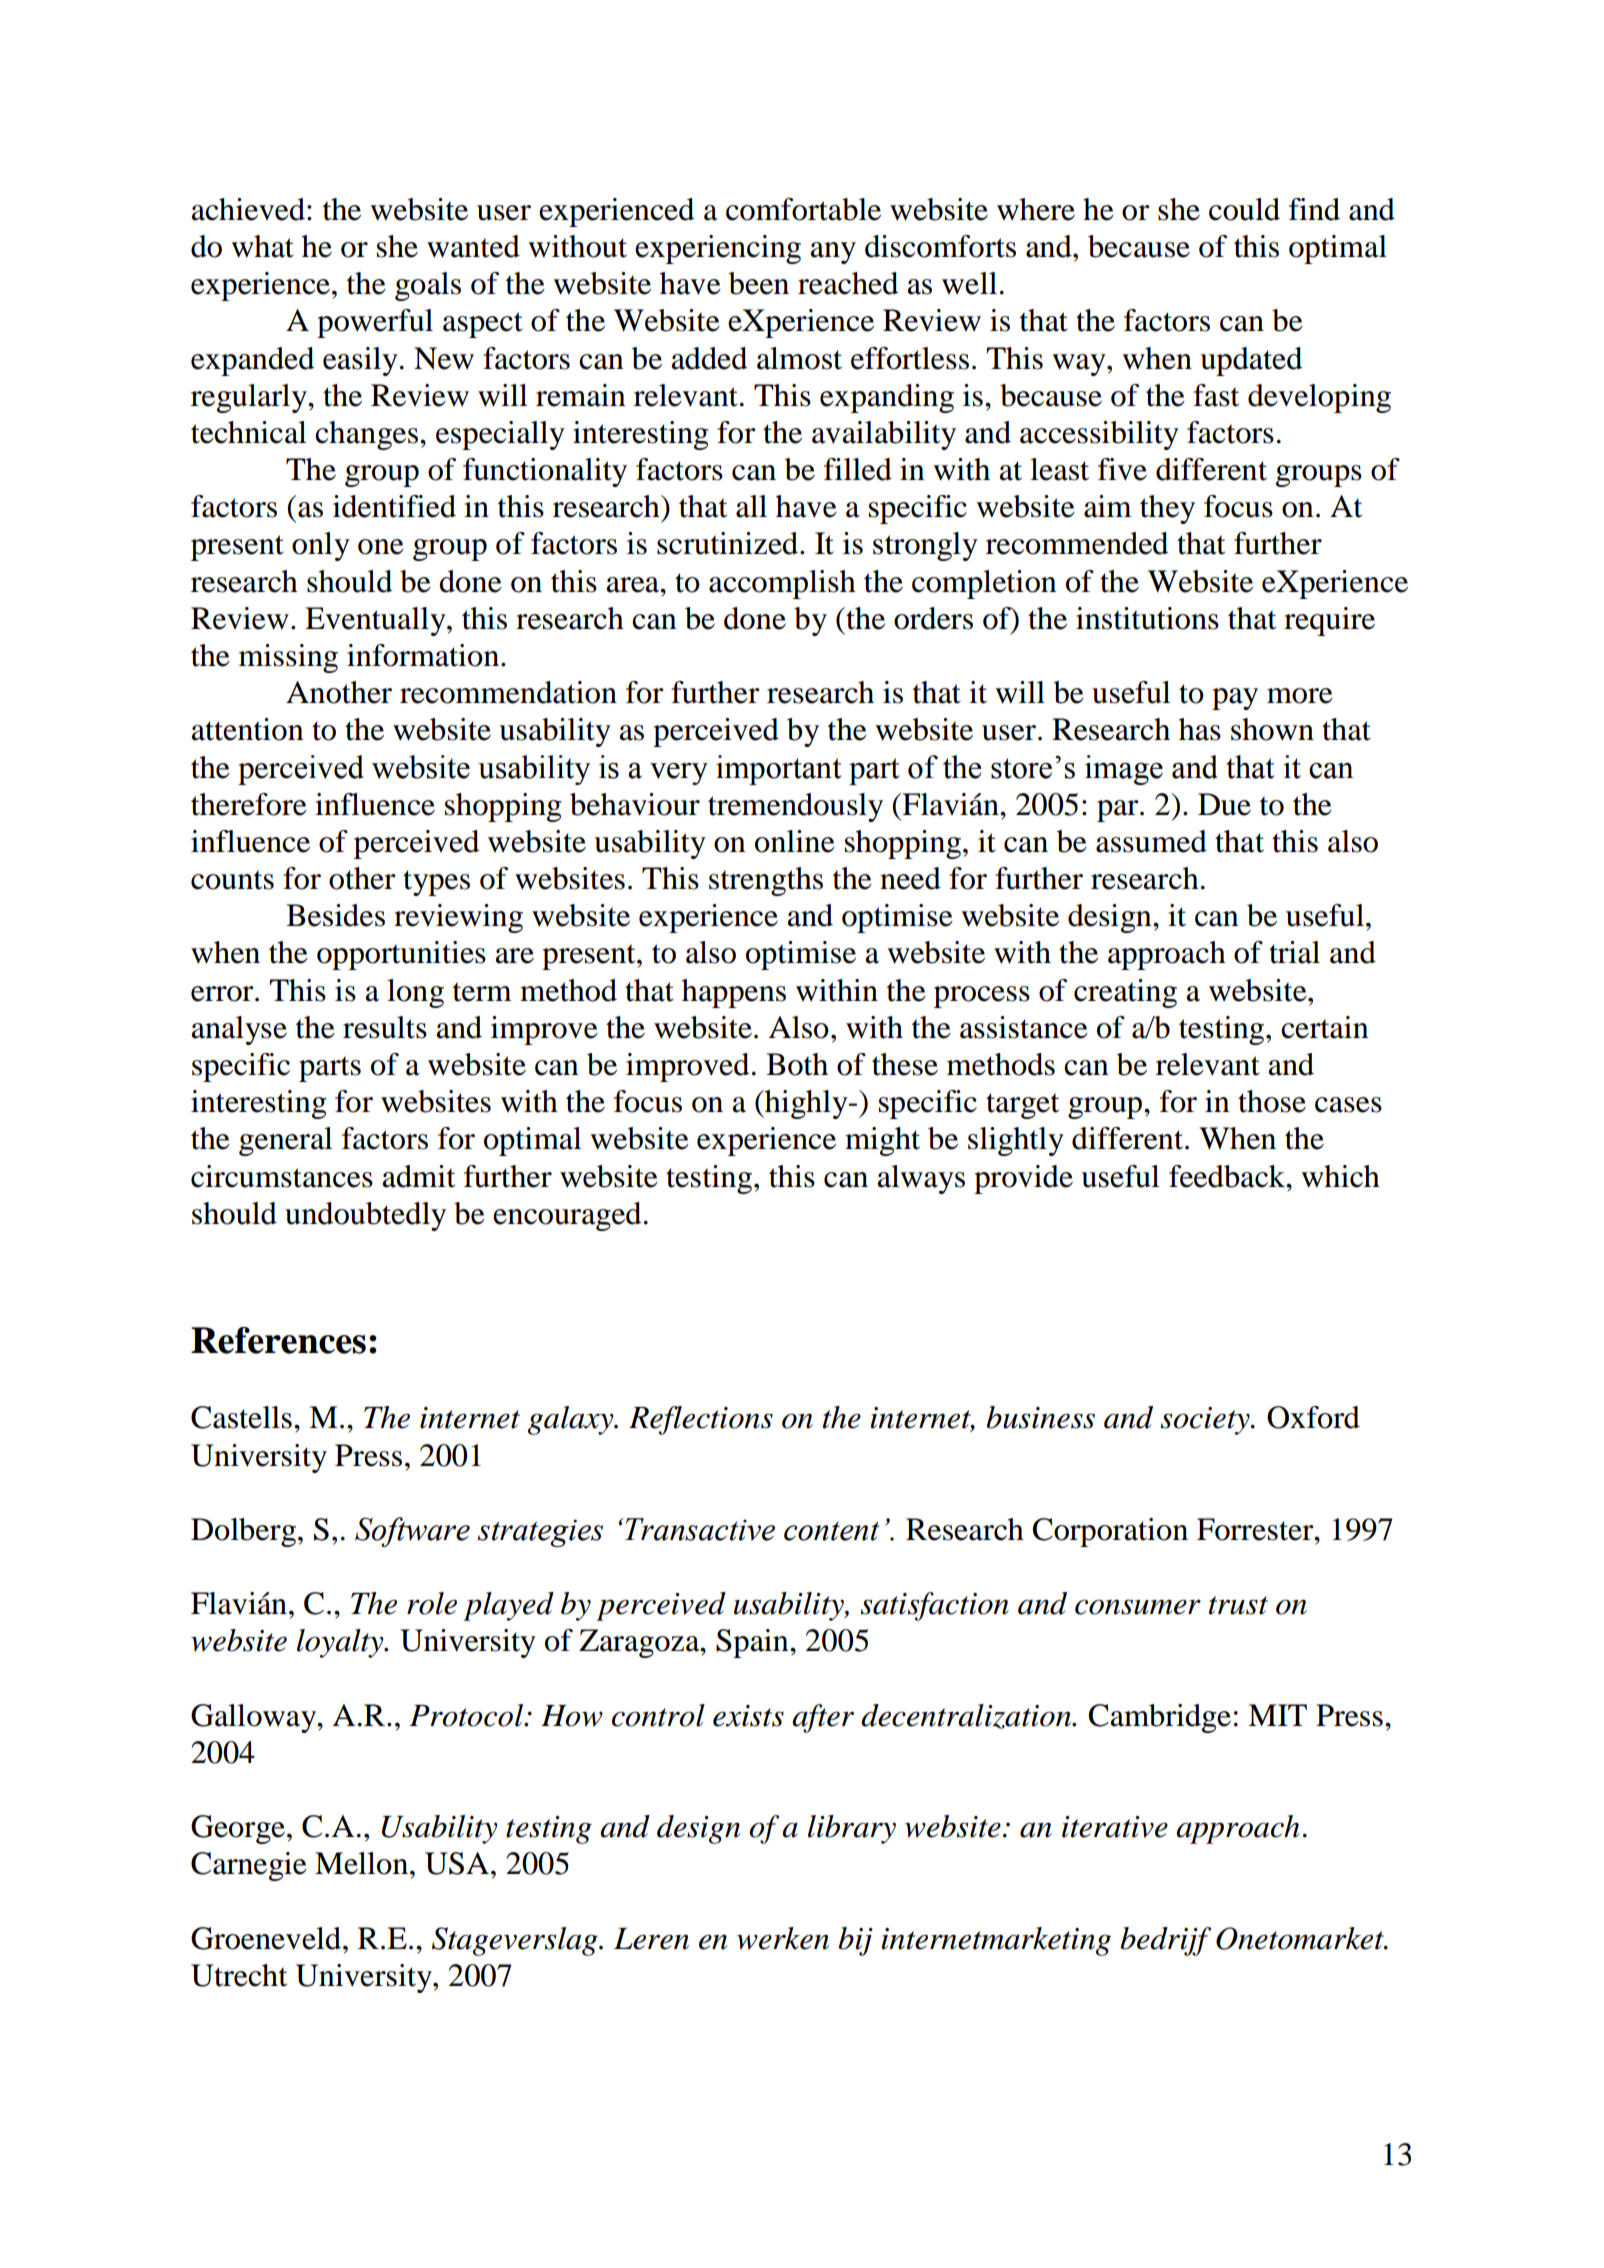 The width and height of the page is (1604, 2268). What do you see at coordinates (806, 1104) in the page?
I see `highly` at bounding box center [806, 1104].
